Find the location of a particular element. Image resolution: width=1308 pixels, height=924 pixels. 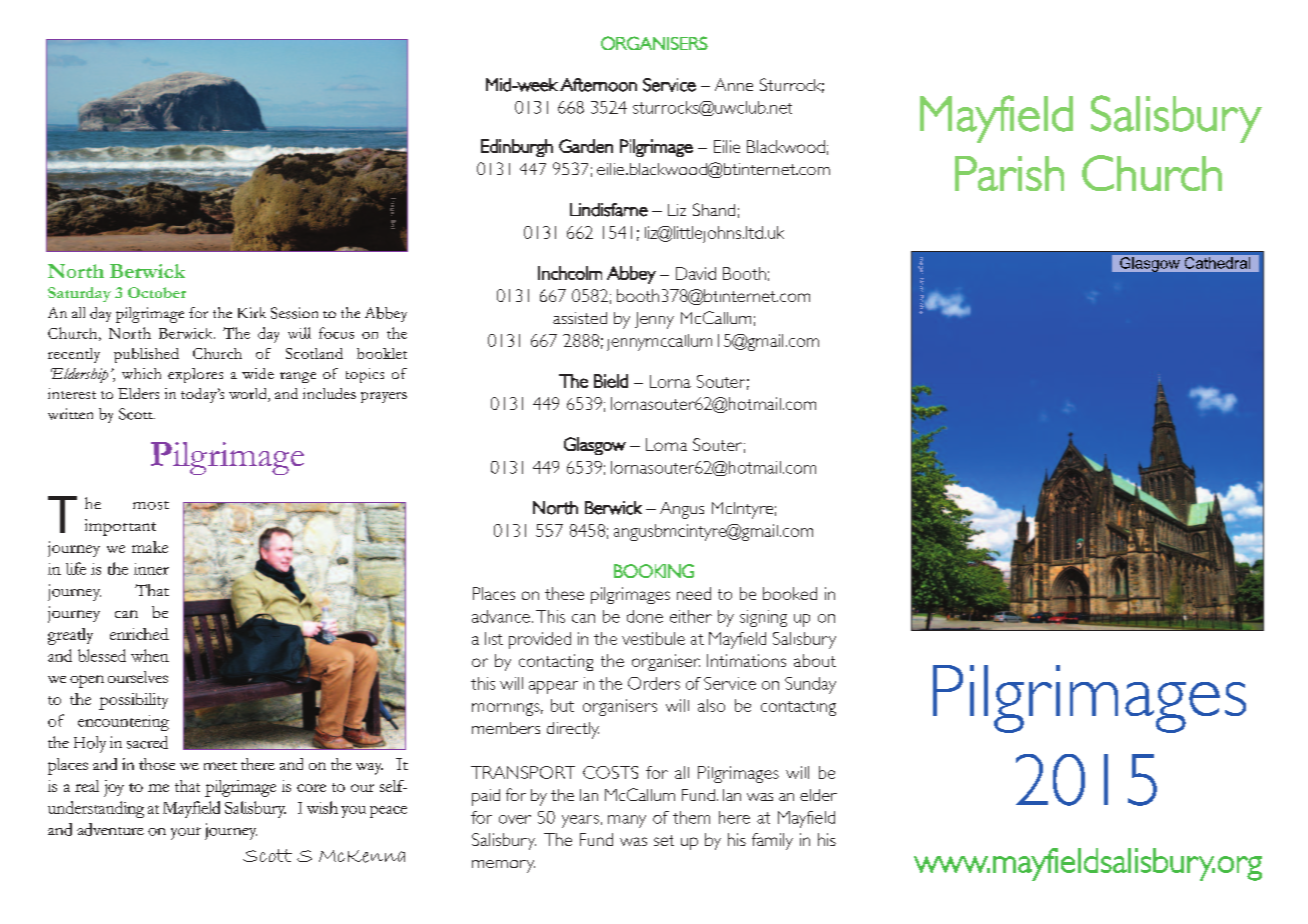

booked is located at coordinates (790, 593).
